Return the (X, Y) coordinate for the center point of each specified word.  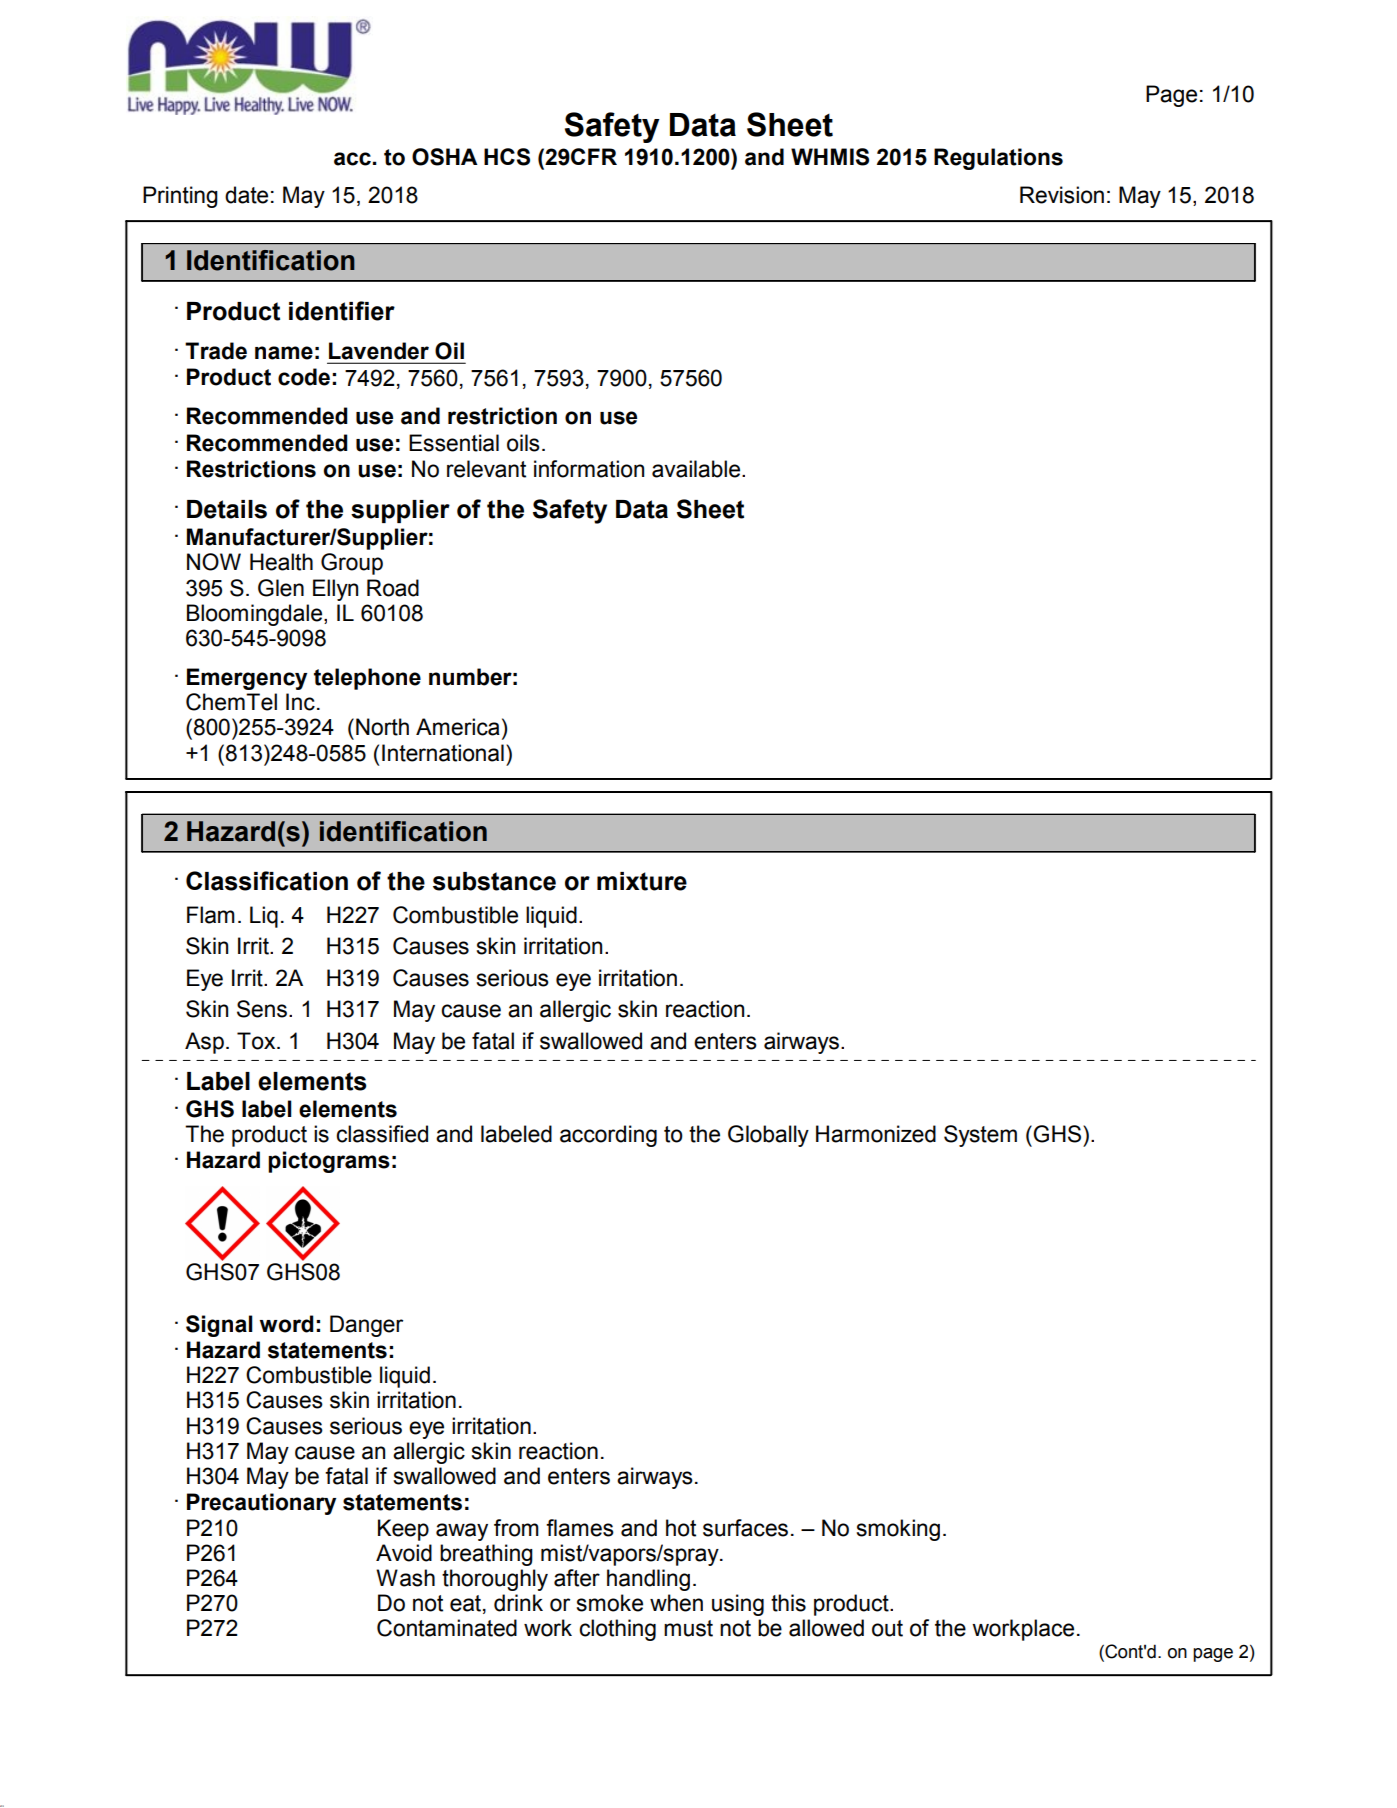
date (246, 195)
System (980, 1136)
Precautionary (261, 1504)
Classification (267, 881)
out (887, 1628)
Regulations (998, 159)
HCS (507, 157)
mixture (642, 881)
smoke (610, 1603)
